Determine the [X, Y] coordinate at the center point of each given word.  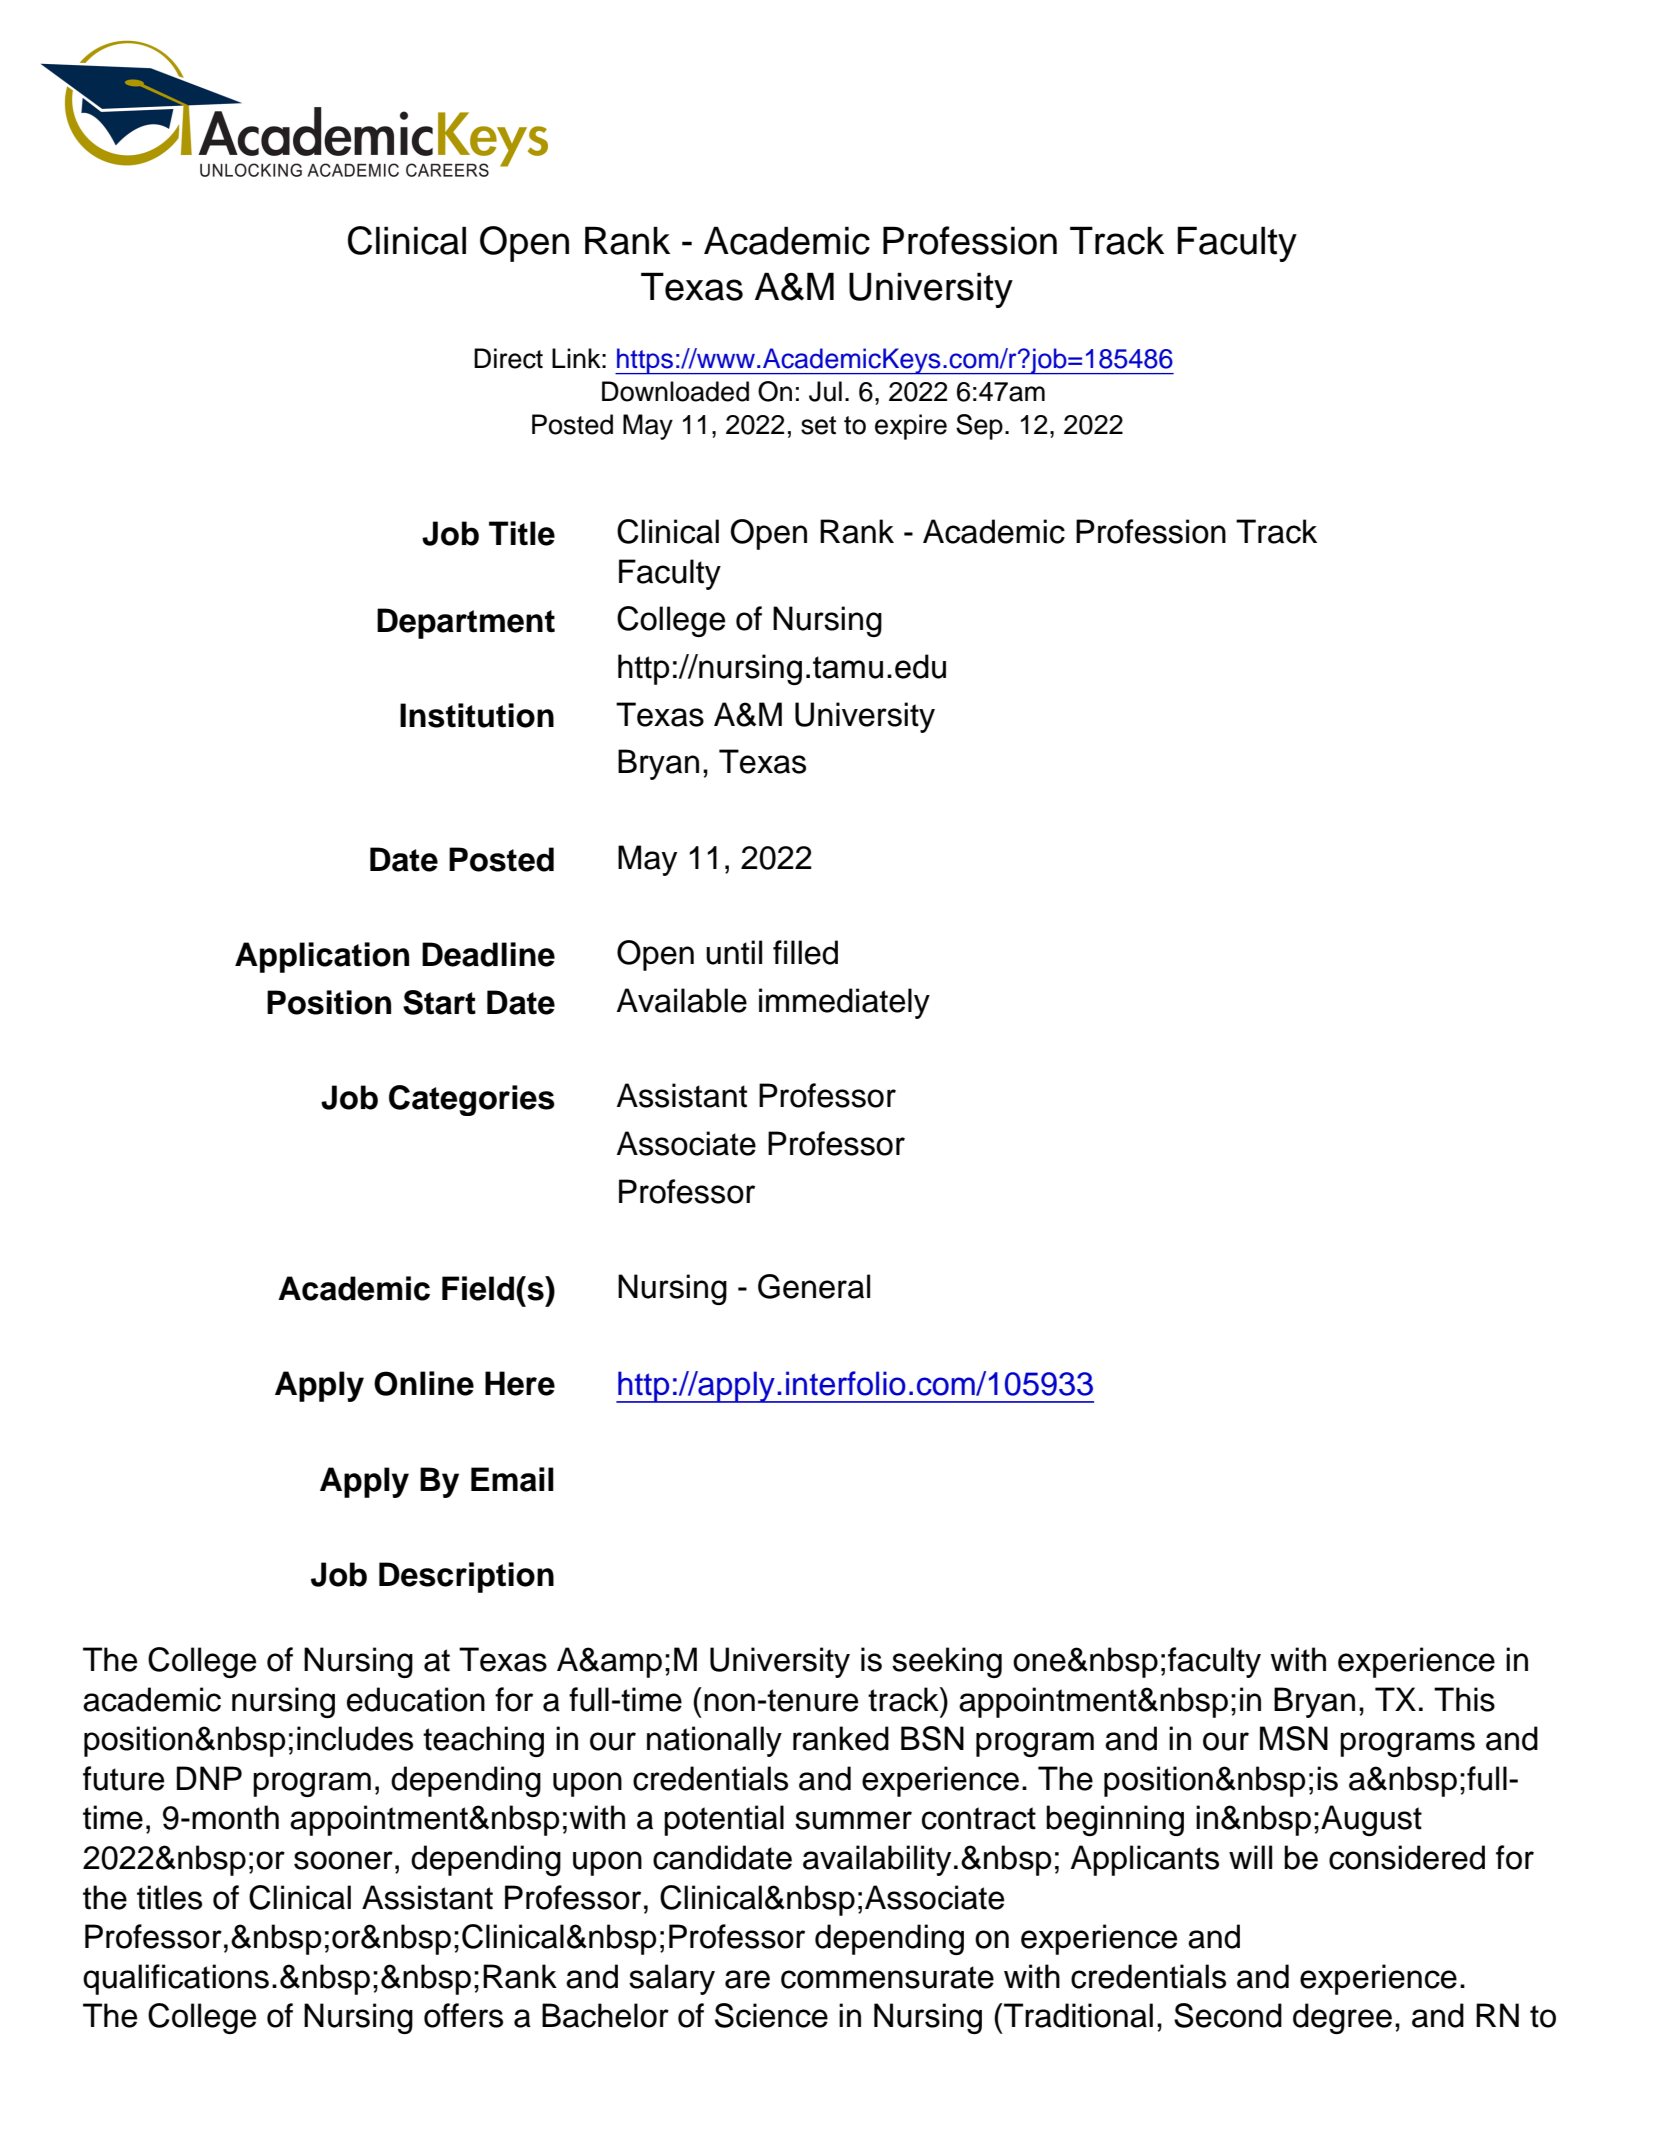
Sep [979, 427]
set [818, 425]
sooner [343, 1860]
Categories [472, 1100]
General [814, 1286]
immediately [844, 1003]
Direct [508, 358]
